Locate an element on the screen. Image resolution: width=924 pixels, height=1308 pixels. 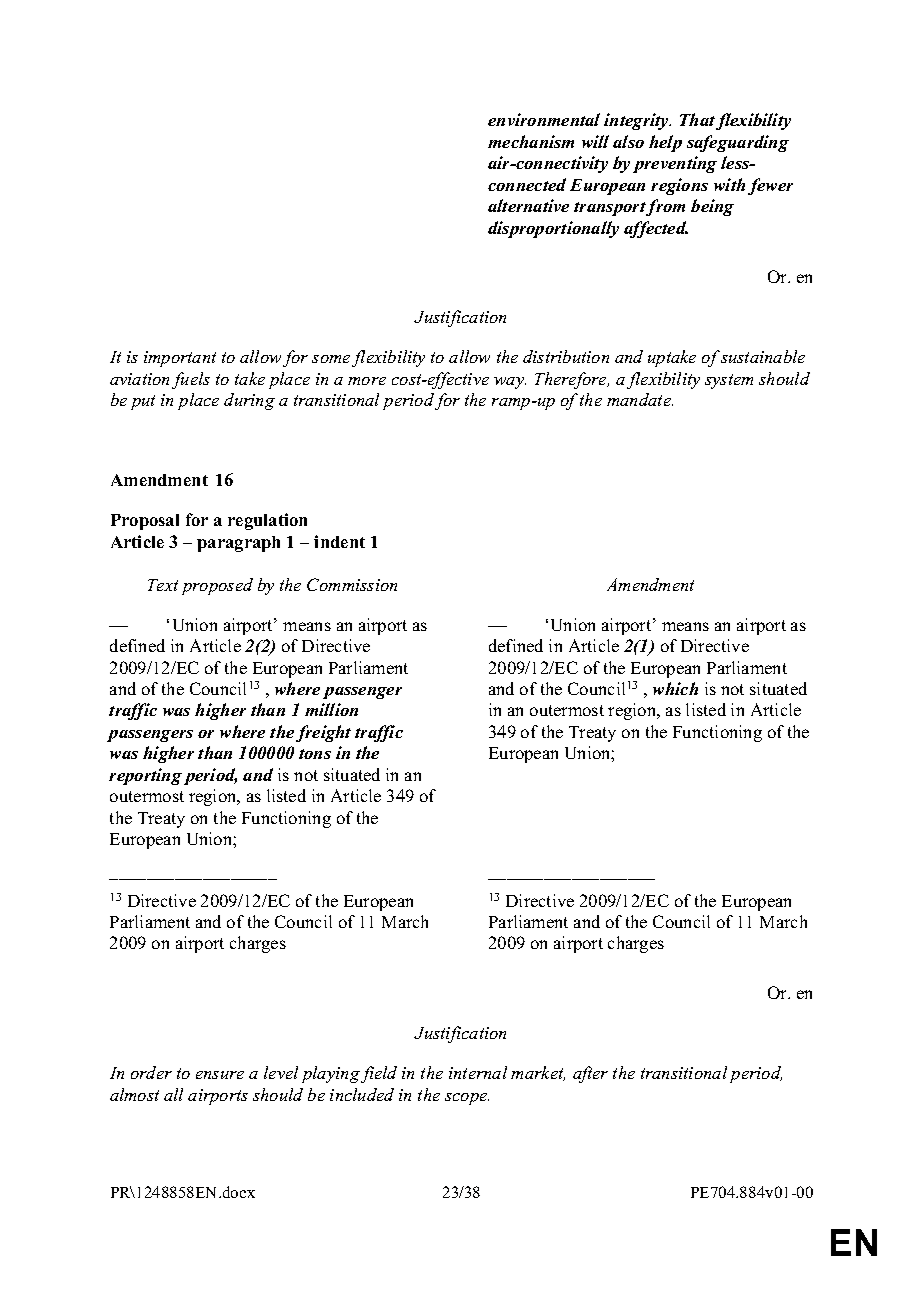
ensure is located at coordinates (220, 1075).
